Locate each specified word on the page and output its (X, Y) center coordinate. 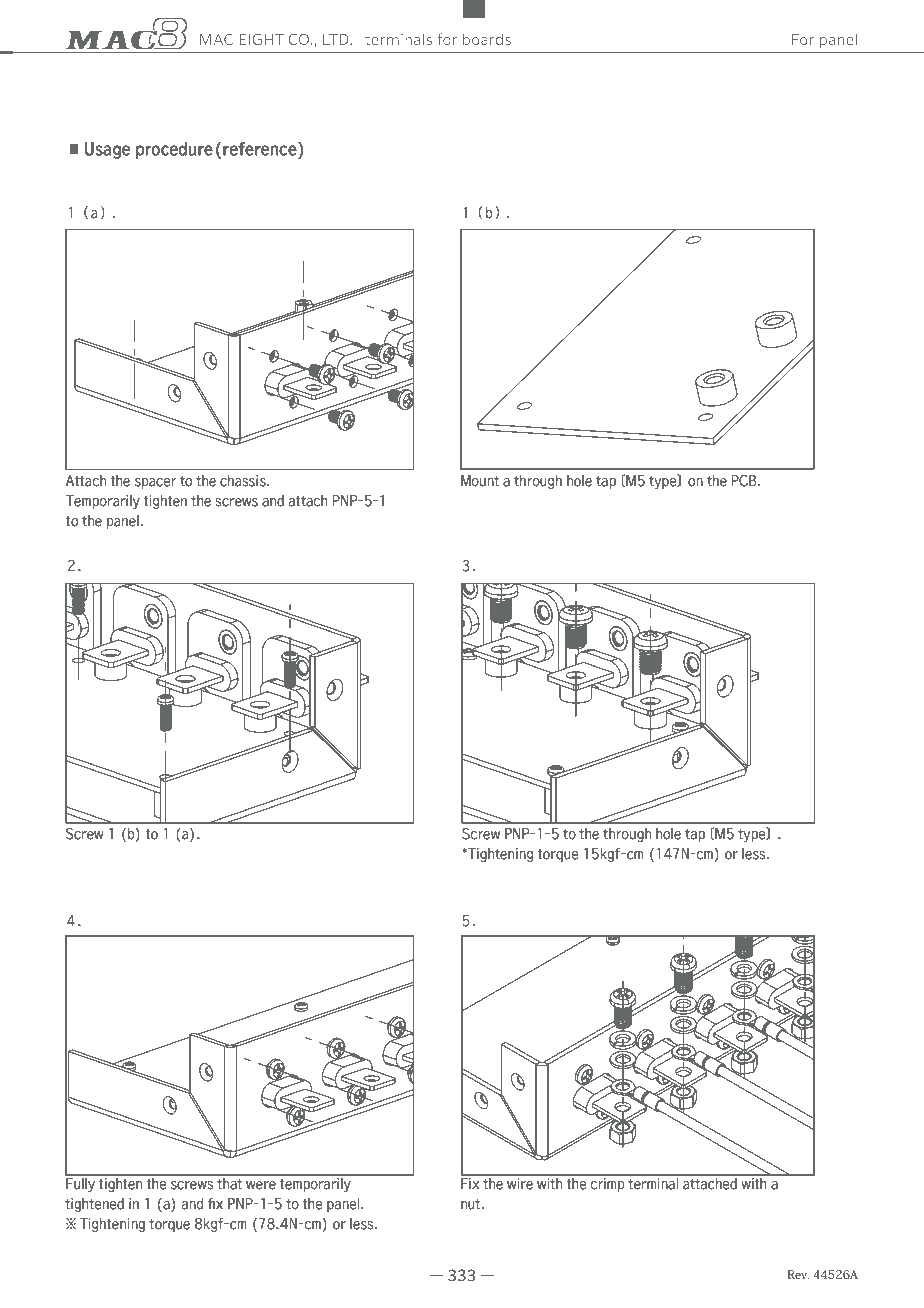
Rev (798, 1274)
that (230, 1183)
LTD (337, 39)
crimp (607, 1185)
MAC (216, 39)
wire (520, 1183)
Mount (480, 481)
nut (472, 1204)
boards (487, 39)
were (261, 1185)
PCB (745, 480)
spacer (155, 483)
